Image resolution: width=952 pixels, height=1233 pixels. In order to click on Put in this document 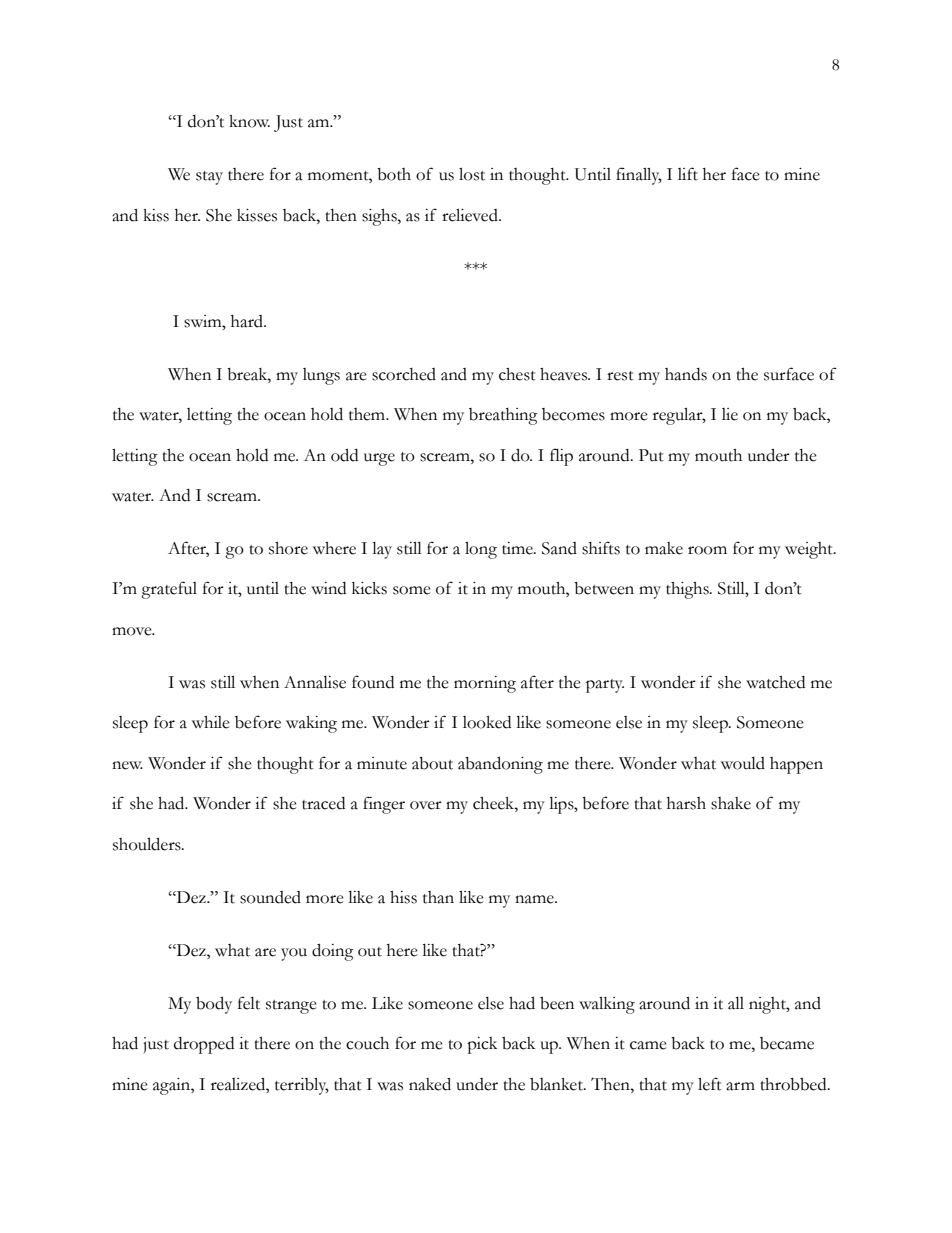, I will do `click(651, 455)`.
